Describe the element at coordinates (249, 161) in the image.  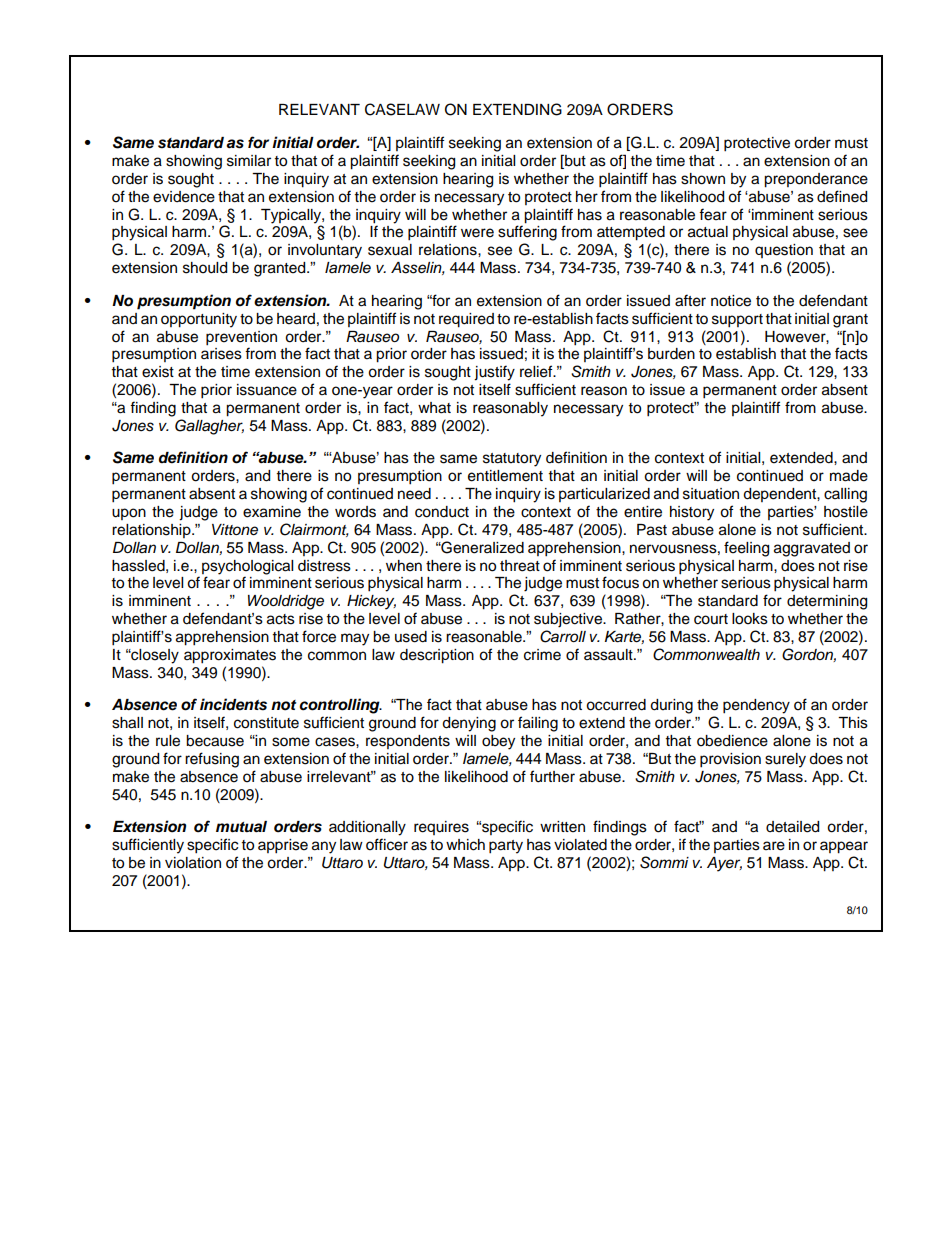
I see `similar` at that location.
